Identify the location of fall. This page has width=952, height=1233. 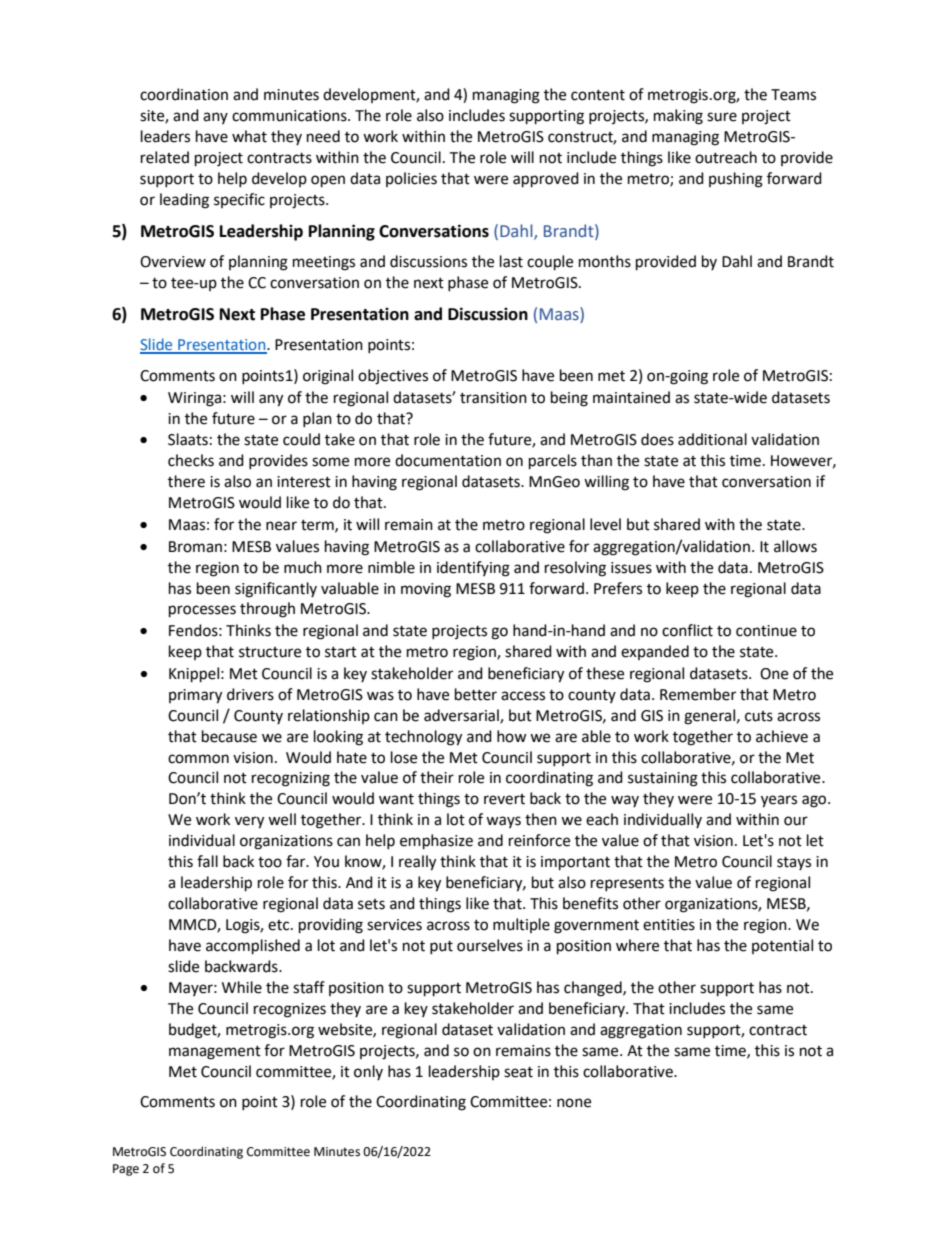
(207, 861).
